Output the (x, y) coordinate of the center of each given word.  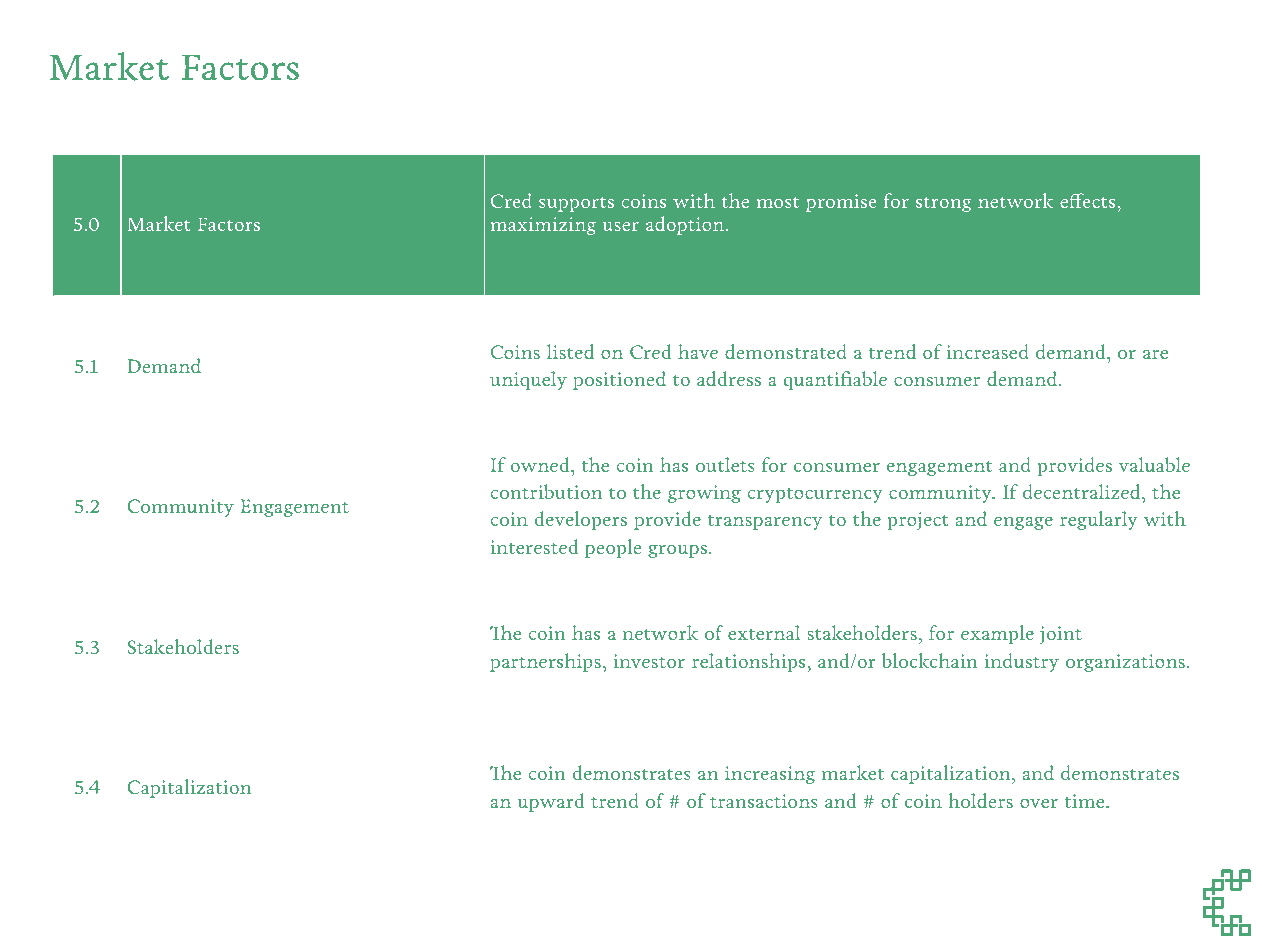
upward (550, 802)
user (621, 226)
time (1085, 801)
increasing (770, 775)
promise (841, 203)
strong (943, 204)
